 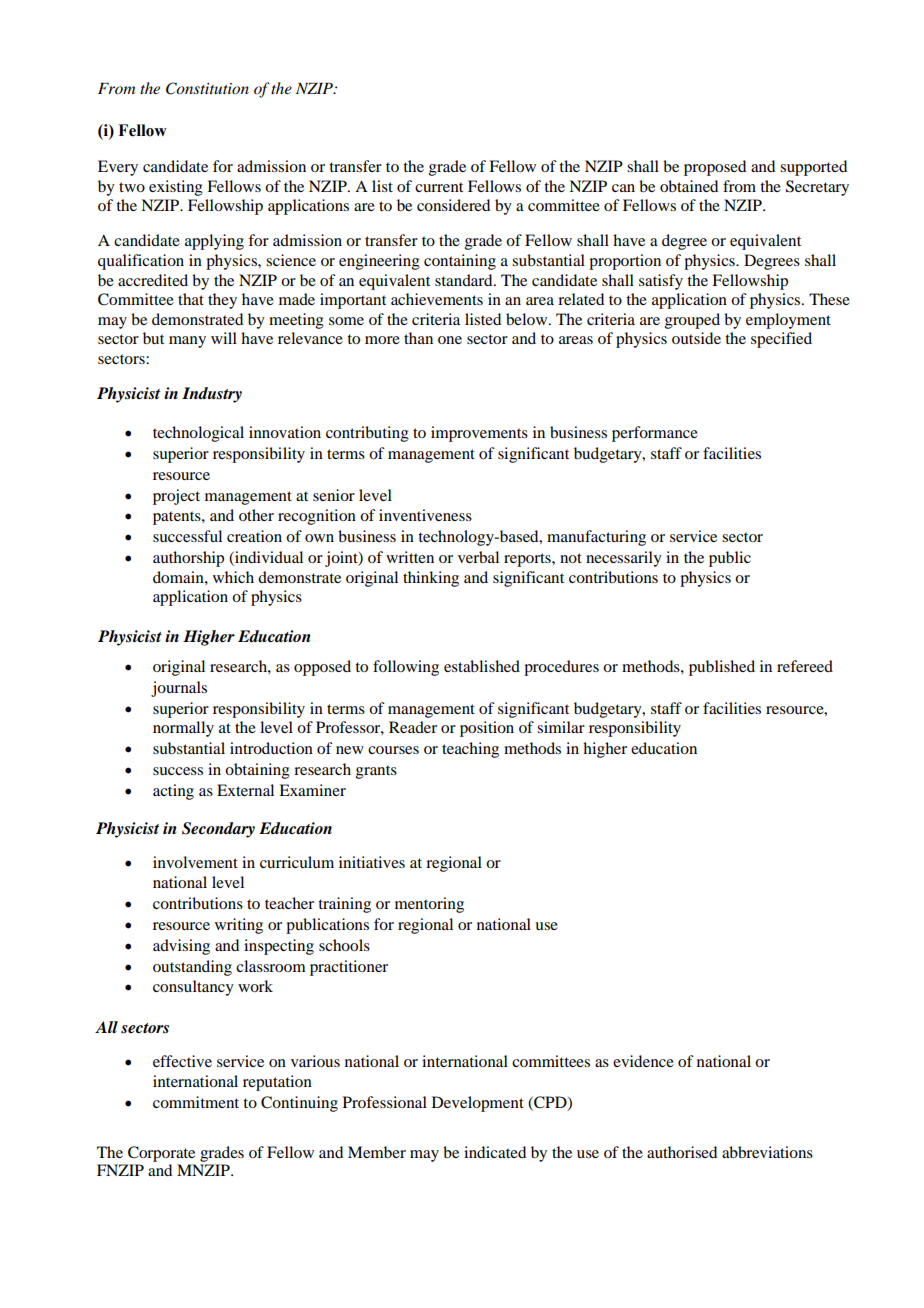 I want to click on Development, so click(x=478, y=1104).
